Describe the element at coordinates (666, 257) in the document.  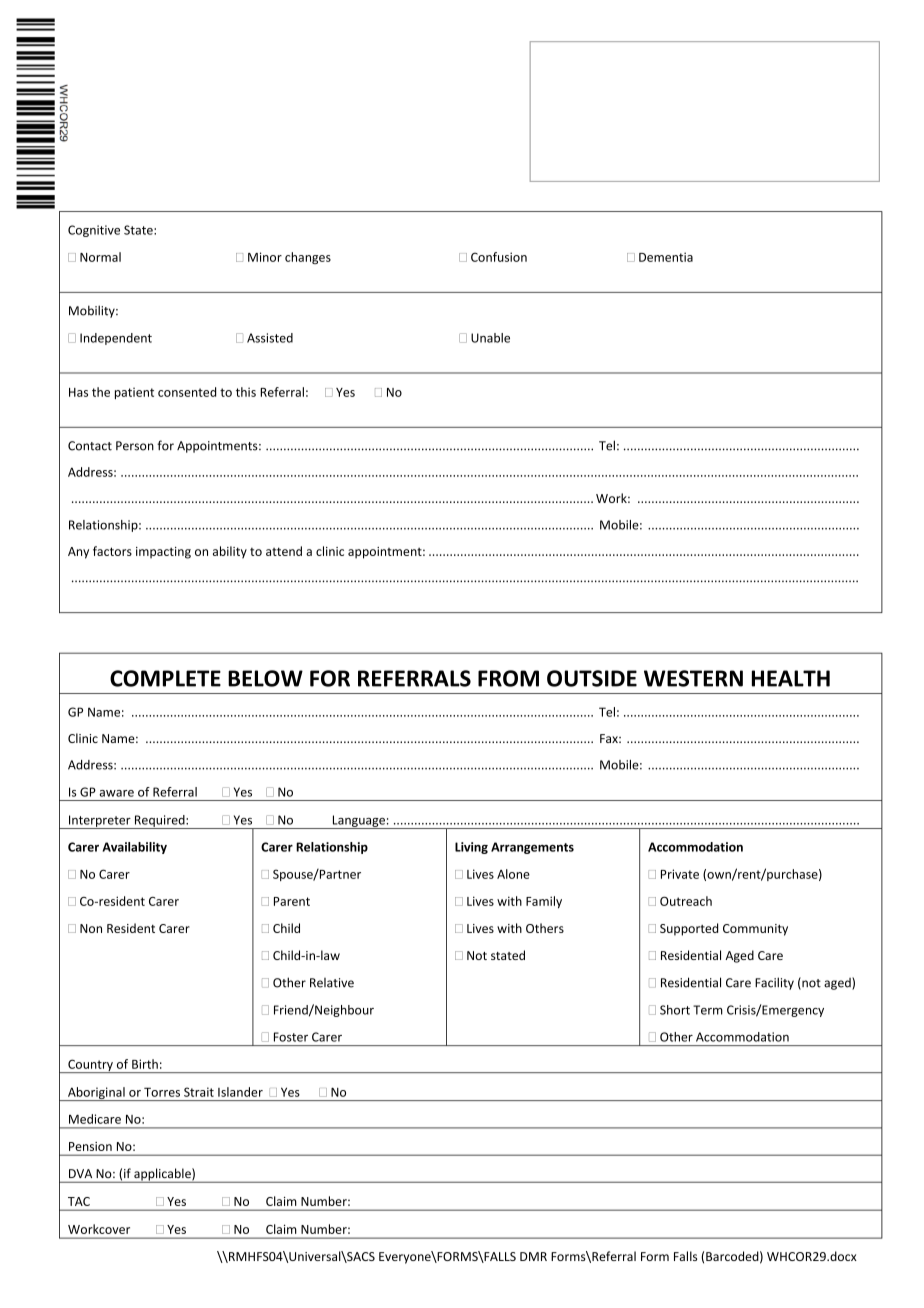
I see `Dementia` at that location.
